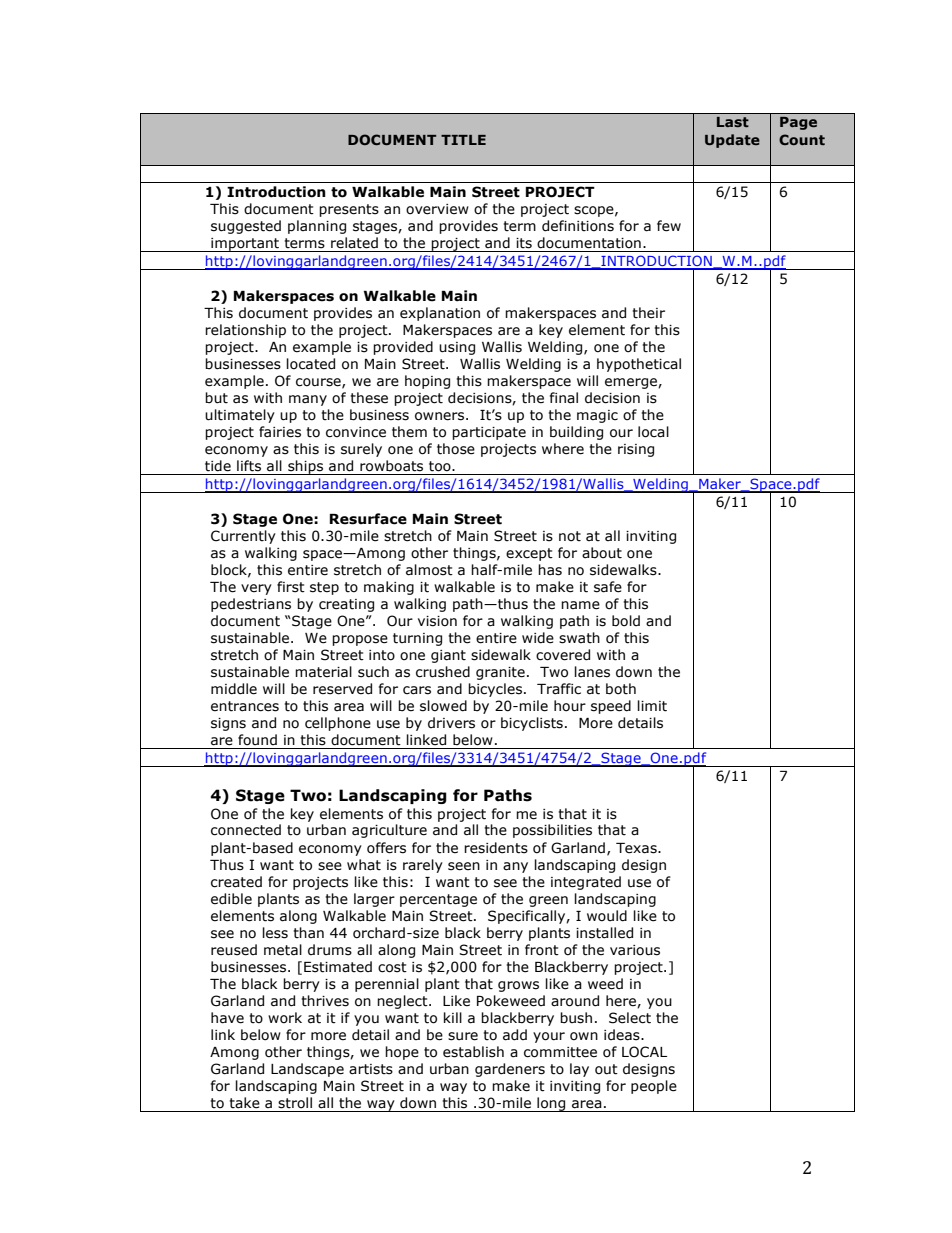  What do you see at coordinates (732, 141) in the document?
I see `Update` at bounding box center [732, 141].
